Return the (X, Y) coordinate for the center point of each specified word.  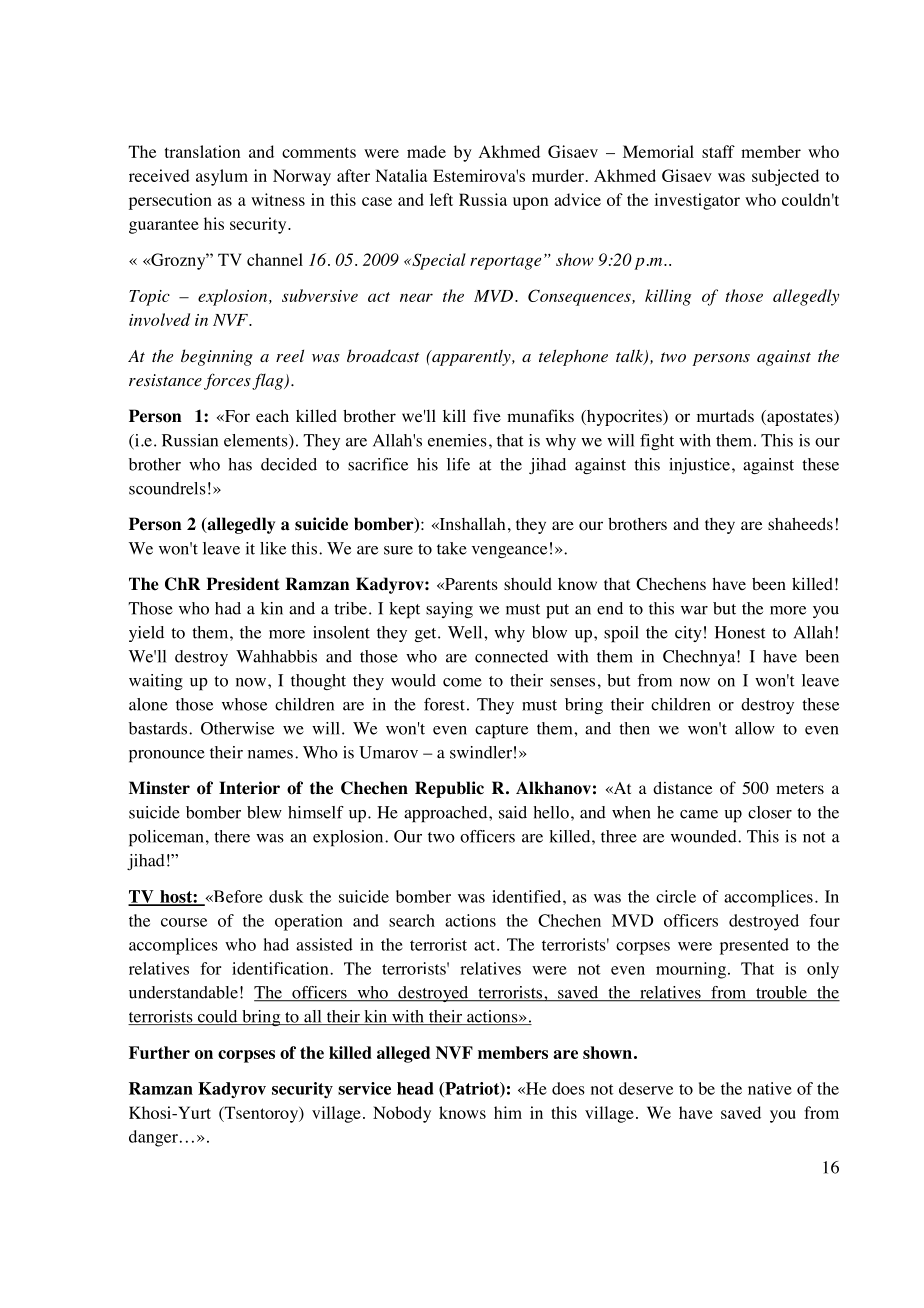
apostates (800, 418)
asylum (222, 177)
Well (466, 632)
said (513, 812)
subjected (785, 177)
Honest (740, 632)
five (487, 415)
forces (227, 381)
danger (153, 1138)
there (232, 836)
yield (146, 634)
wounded (705, 836)
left (441, 199)
